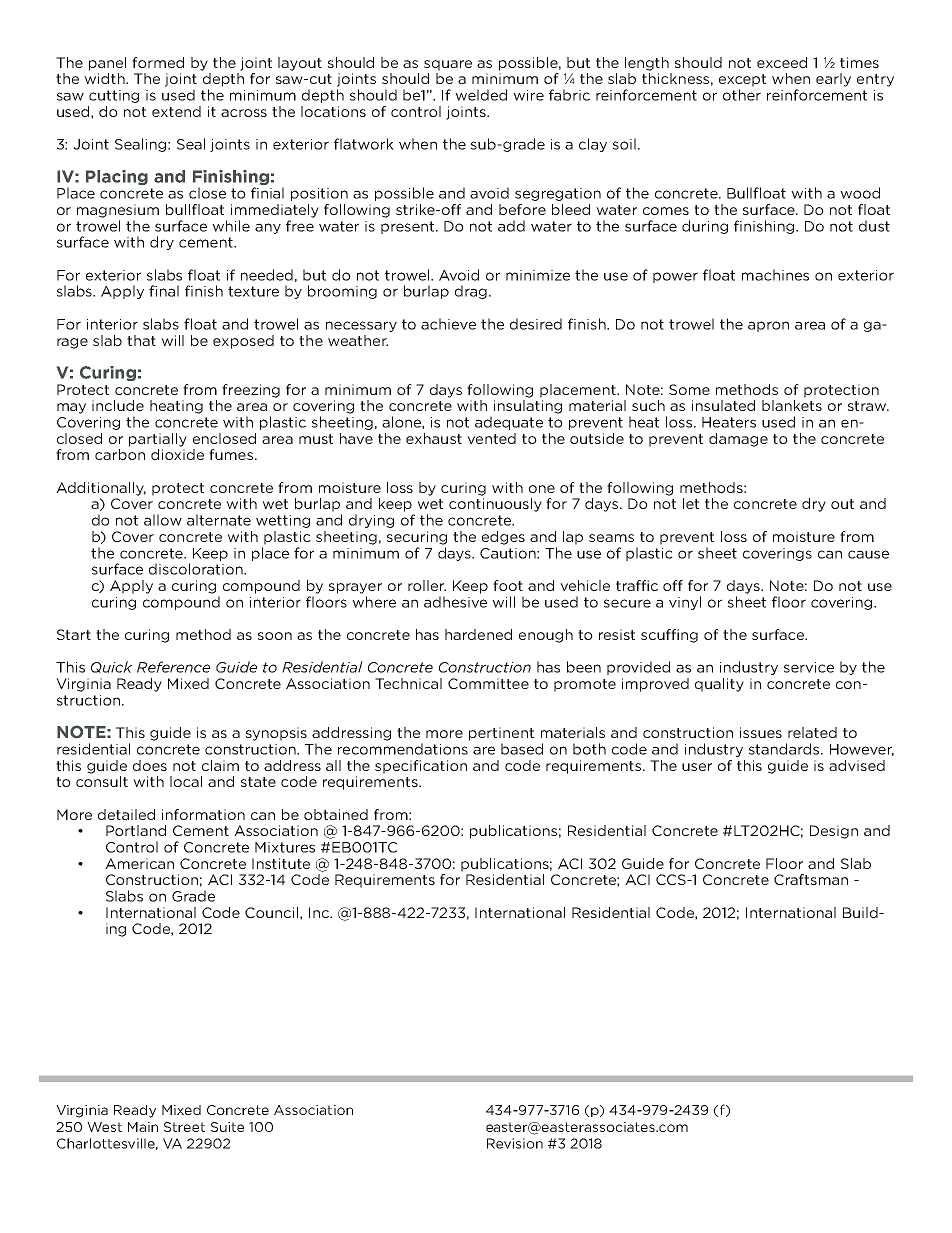 This image has width=952, height=1233. What do you see at coordinates (481, 95) in the image?
I see `welded` at bounding box center [481, 95].
